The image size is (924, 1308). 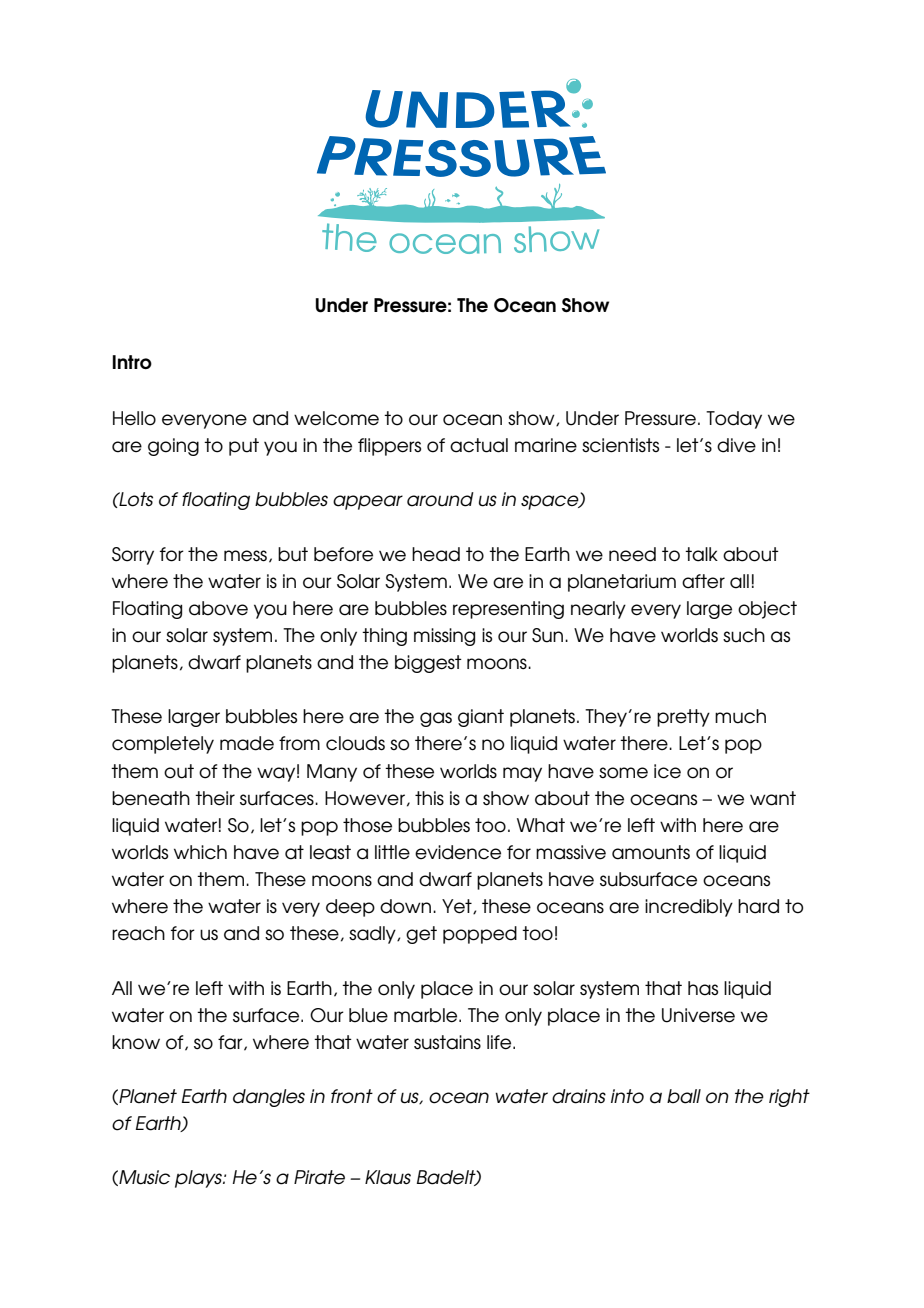 What do you see at coordinates (667, 771) in the screenshot?
I see `ice` at bounding box center [667, 771].
